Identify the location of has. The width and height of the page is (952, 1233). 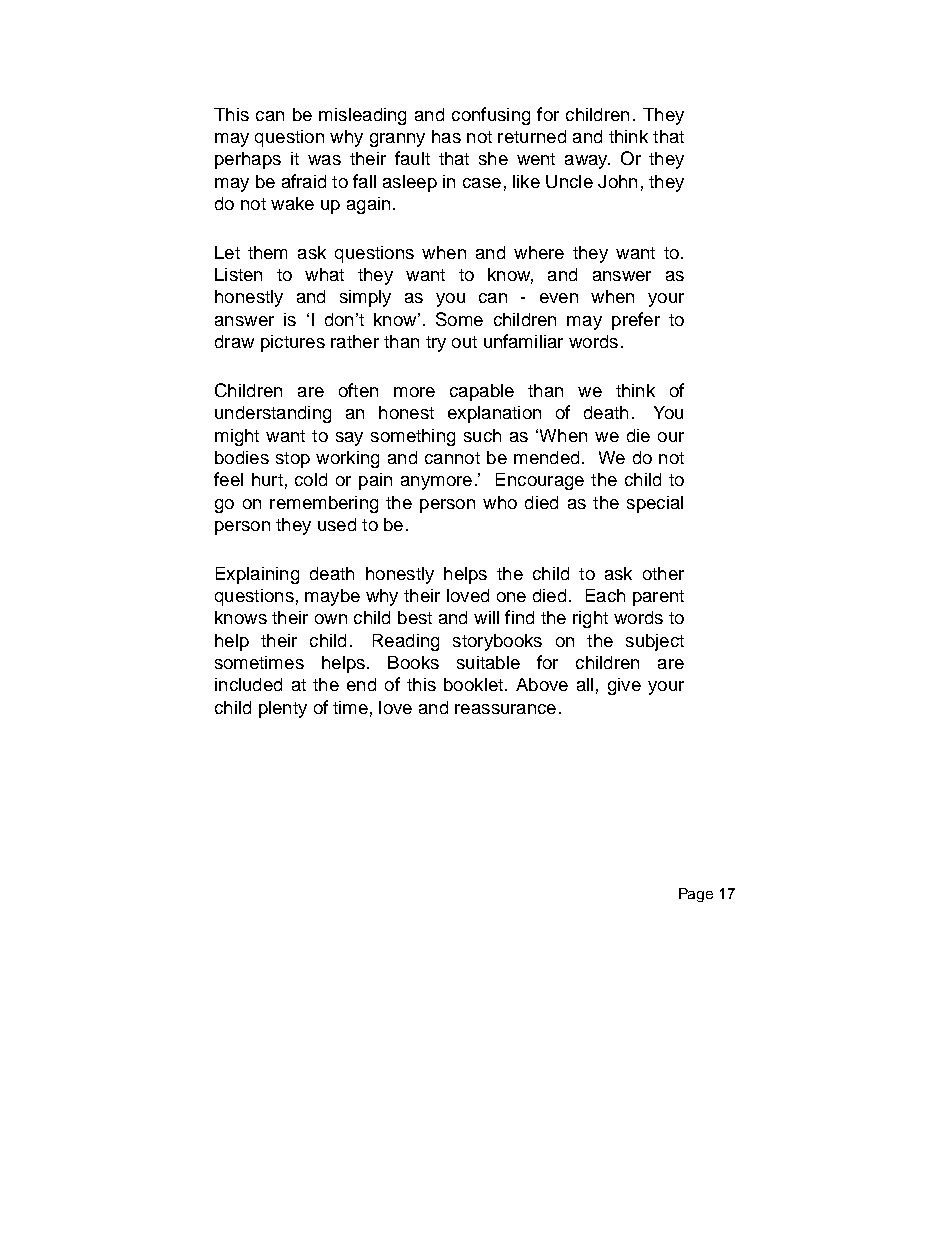
(446, 136).
